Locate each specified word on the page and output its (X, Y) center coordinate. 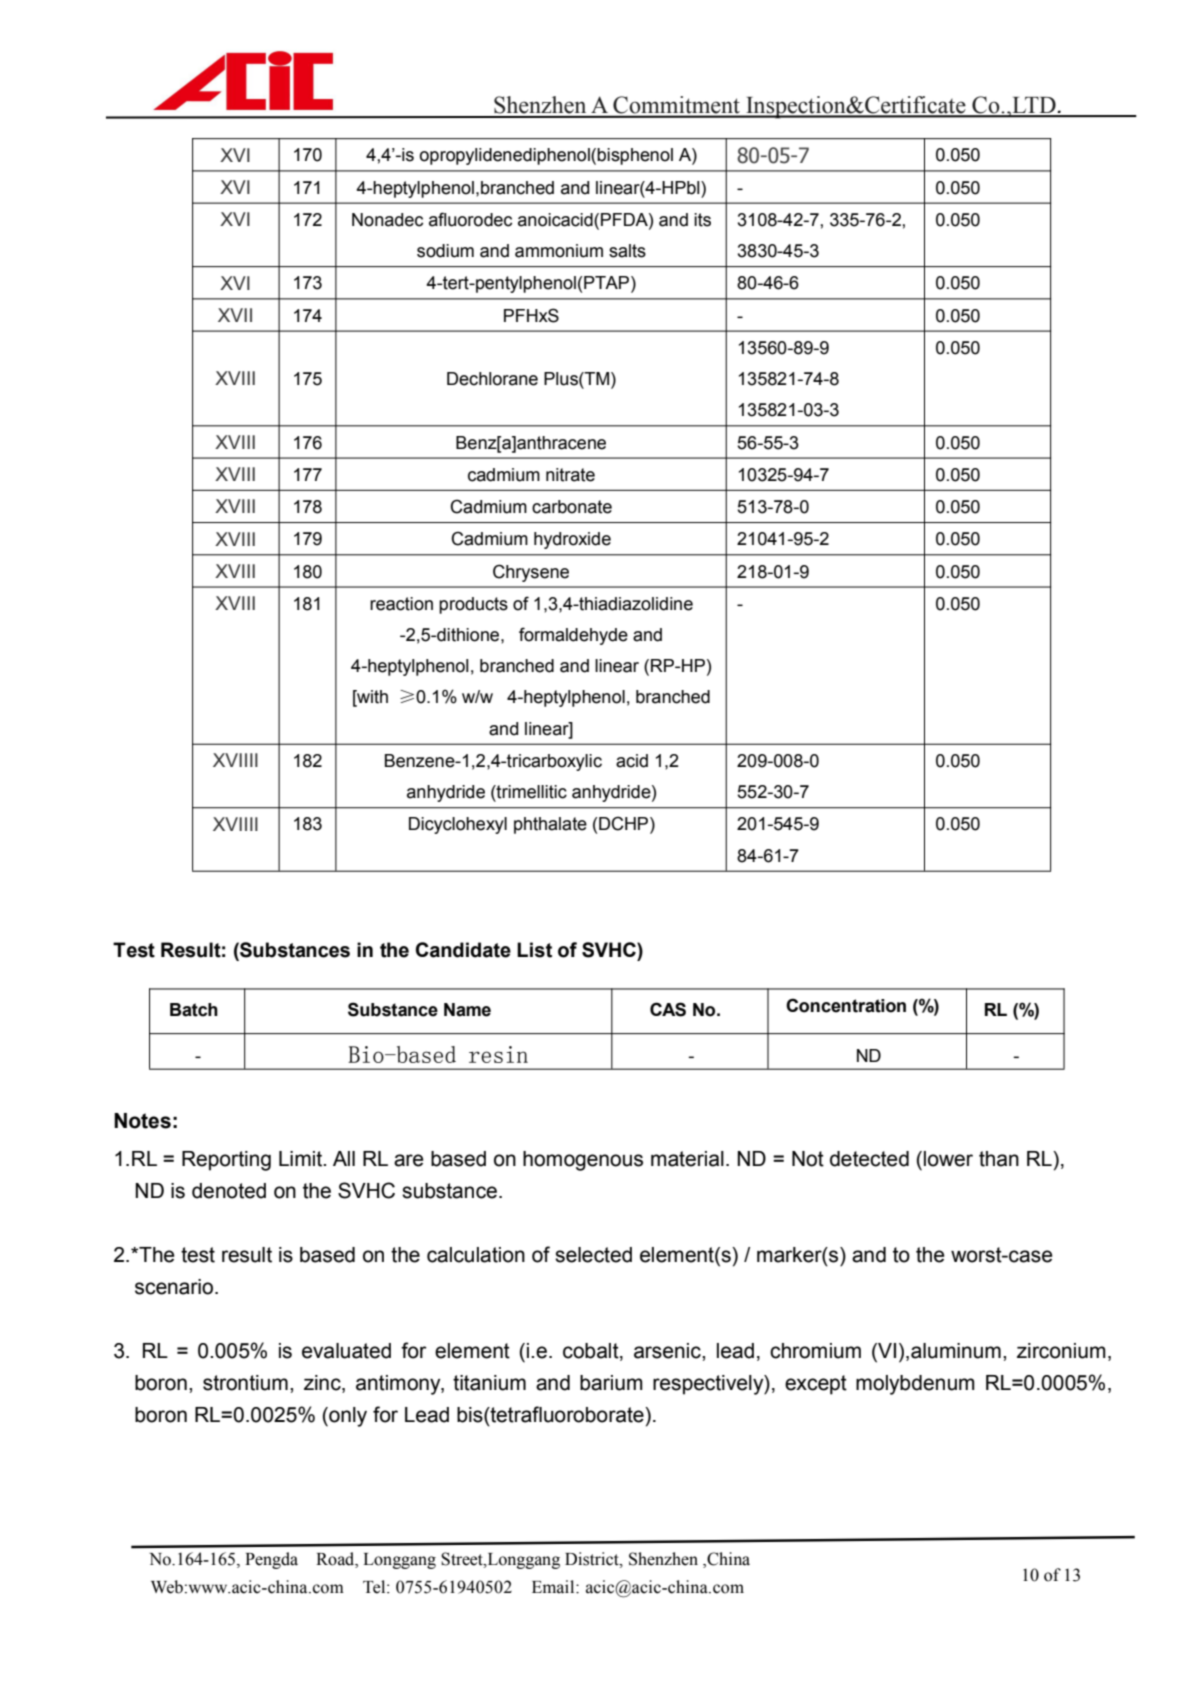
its (702, 220)
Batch (194, 1010)
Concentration (846, 1005)
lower (948, 1159)
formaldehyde (573, 636)
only (347, 1417)
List (534, 950)
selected (593, 1255)
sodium (445, 251)
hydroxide (572, 540)
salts (627, 251)
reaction (401, 604)
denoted (229, 1191)
